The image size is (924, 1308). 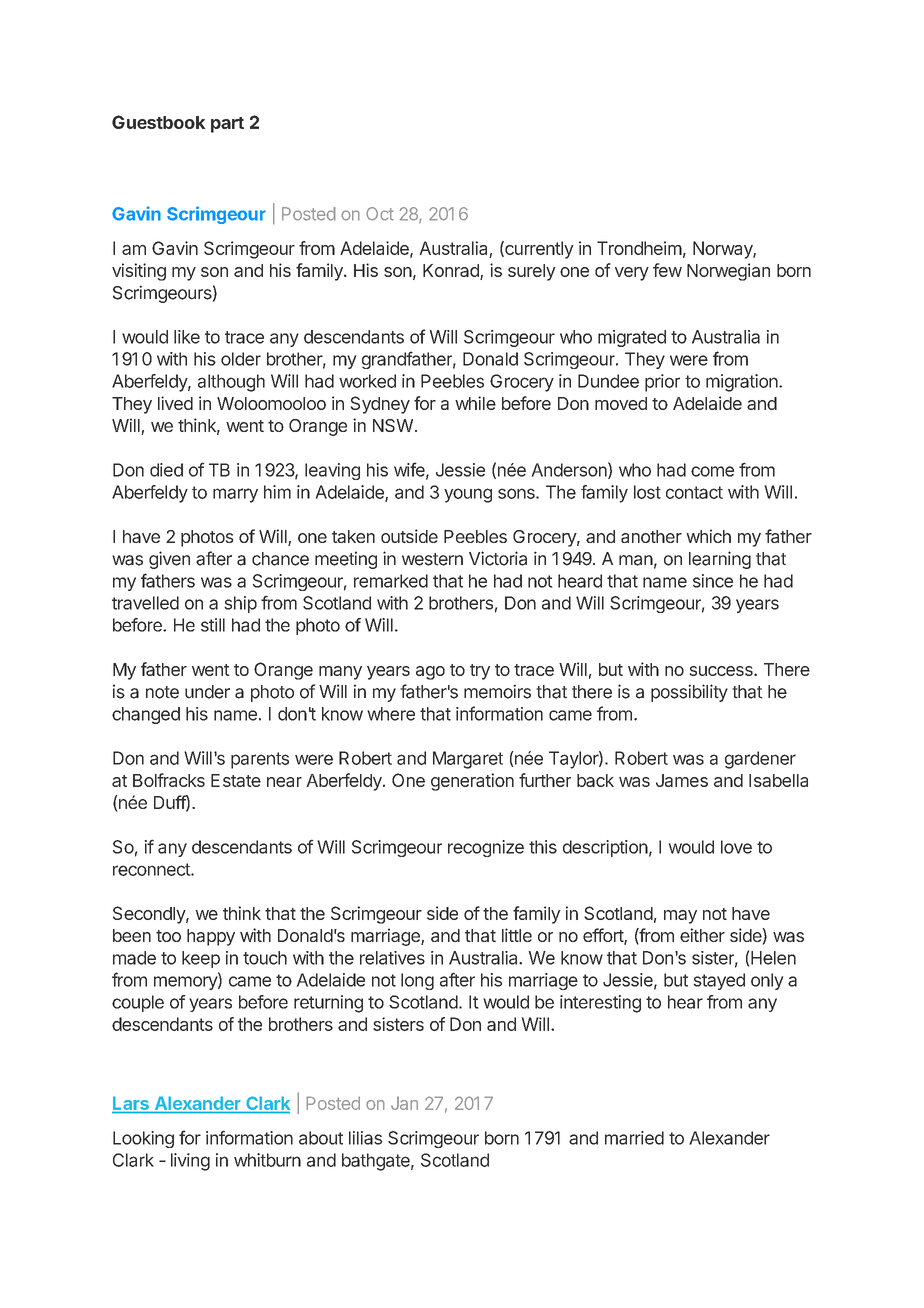 I want to click on few, so click(x=667, y=270).
